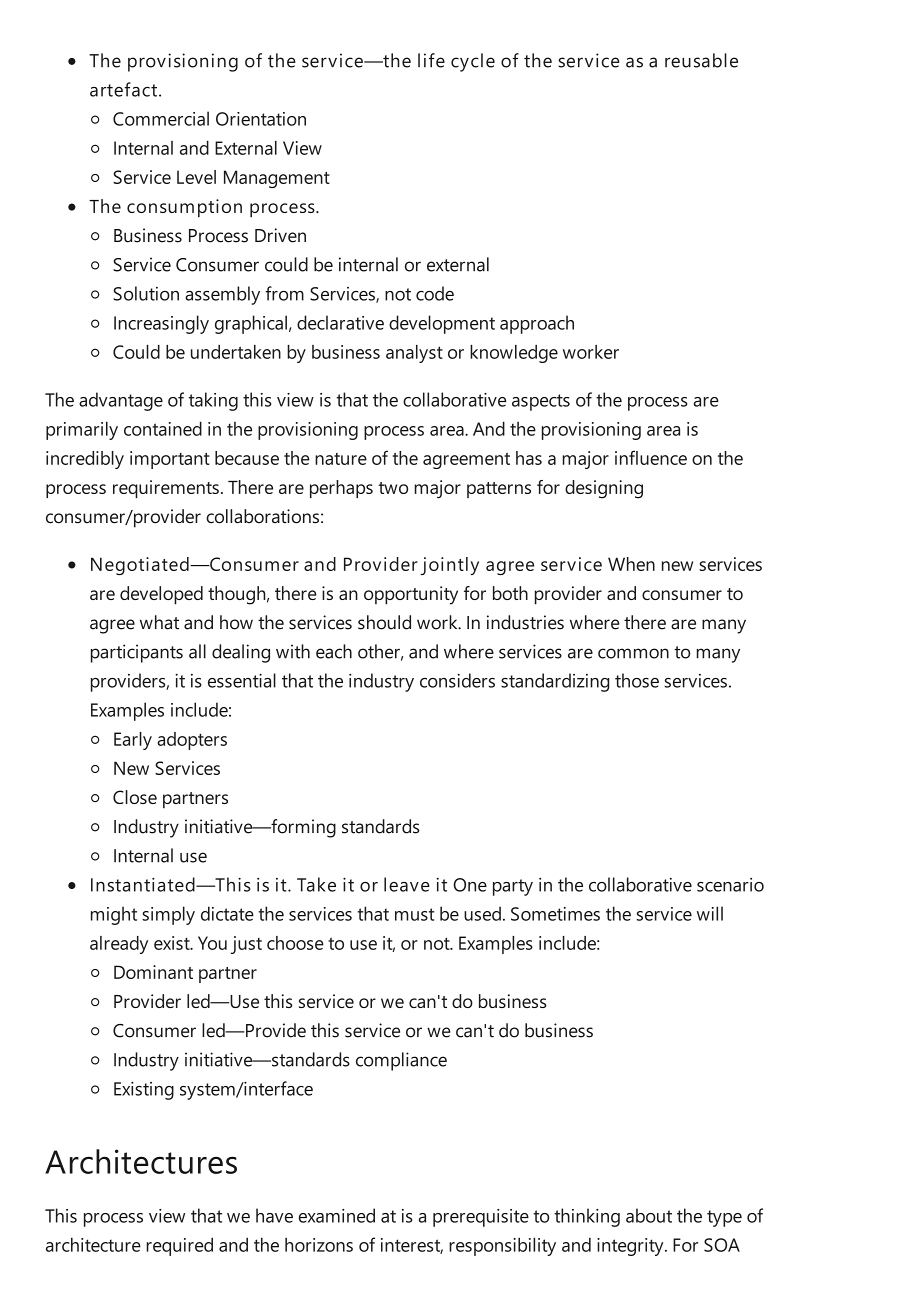 The image size is (924, 1308). I want to click on Commercial, so click(161, 118).
